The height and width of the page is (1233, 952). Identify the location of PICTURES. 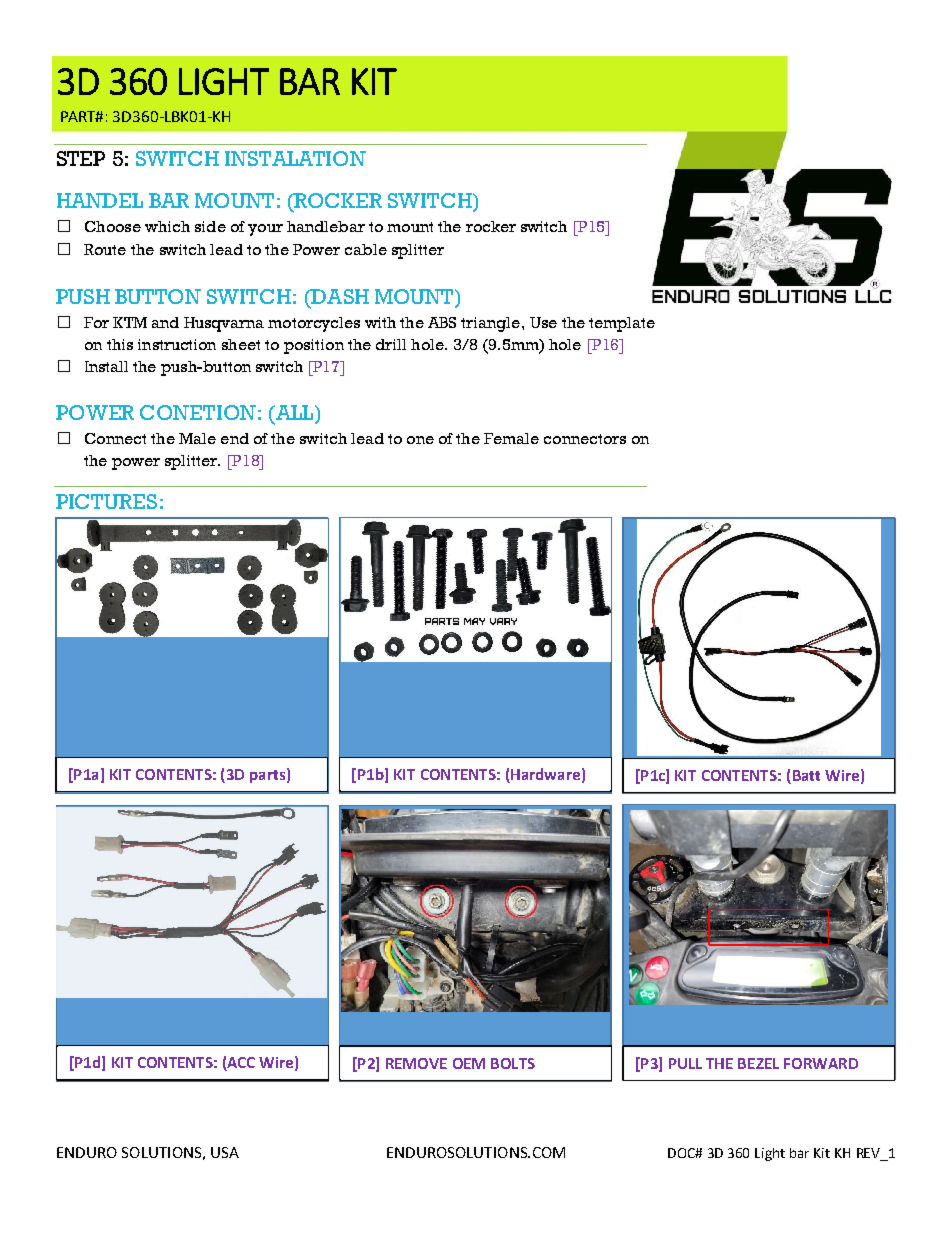
(106, 501).
